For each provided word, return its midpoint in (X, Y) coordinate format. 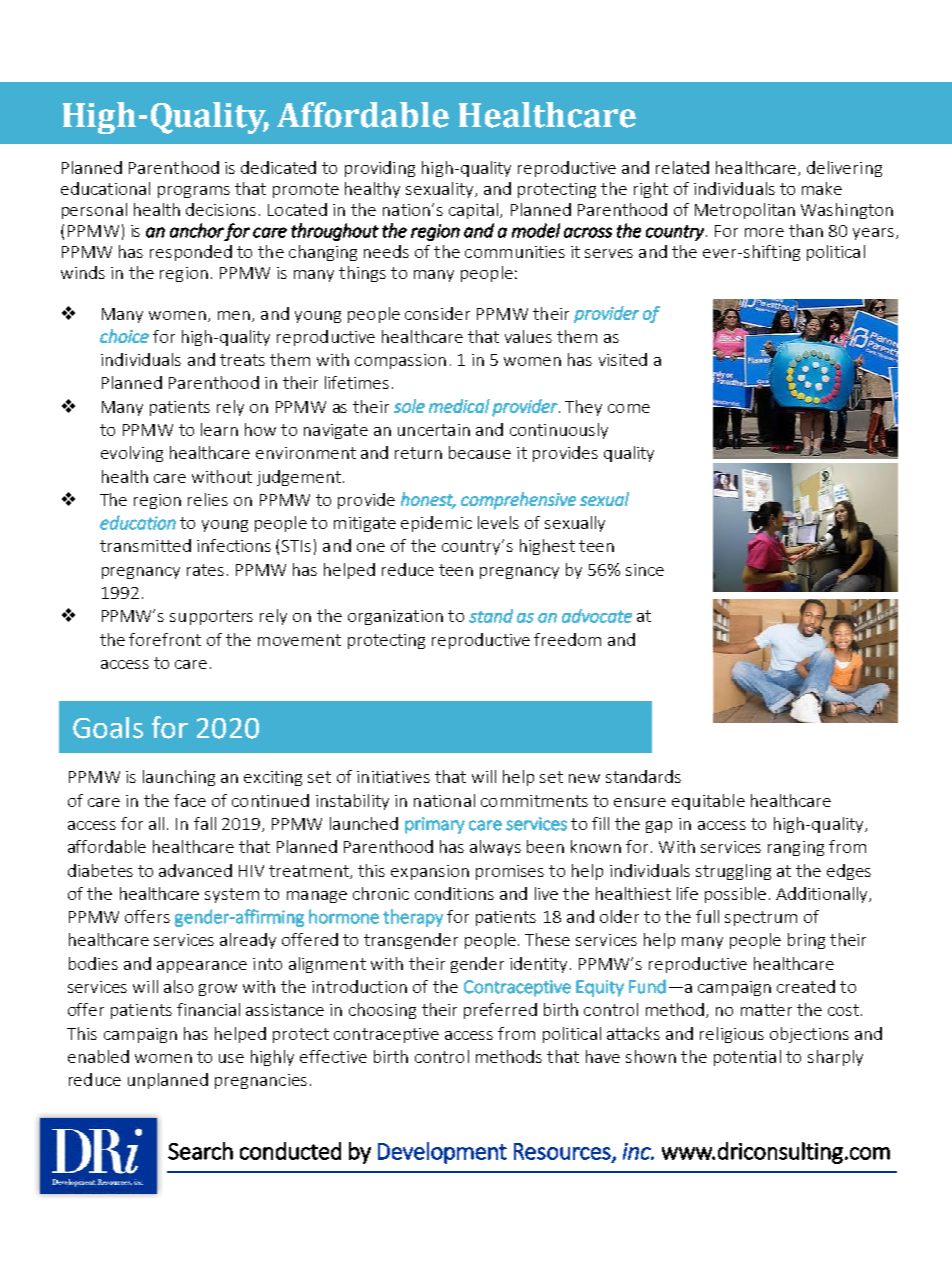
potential (747, 1058)
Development (442, 1153)
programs (194, 192)
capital (473, 211)
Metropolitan (745, 211)
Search (200, 1151)
